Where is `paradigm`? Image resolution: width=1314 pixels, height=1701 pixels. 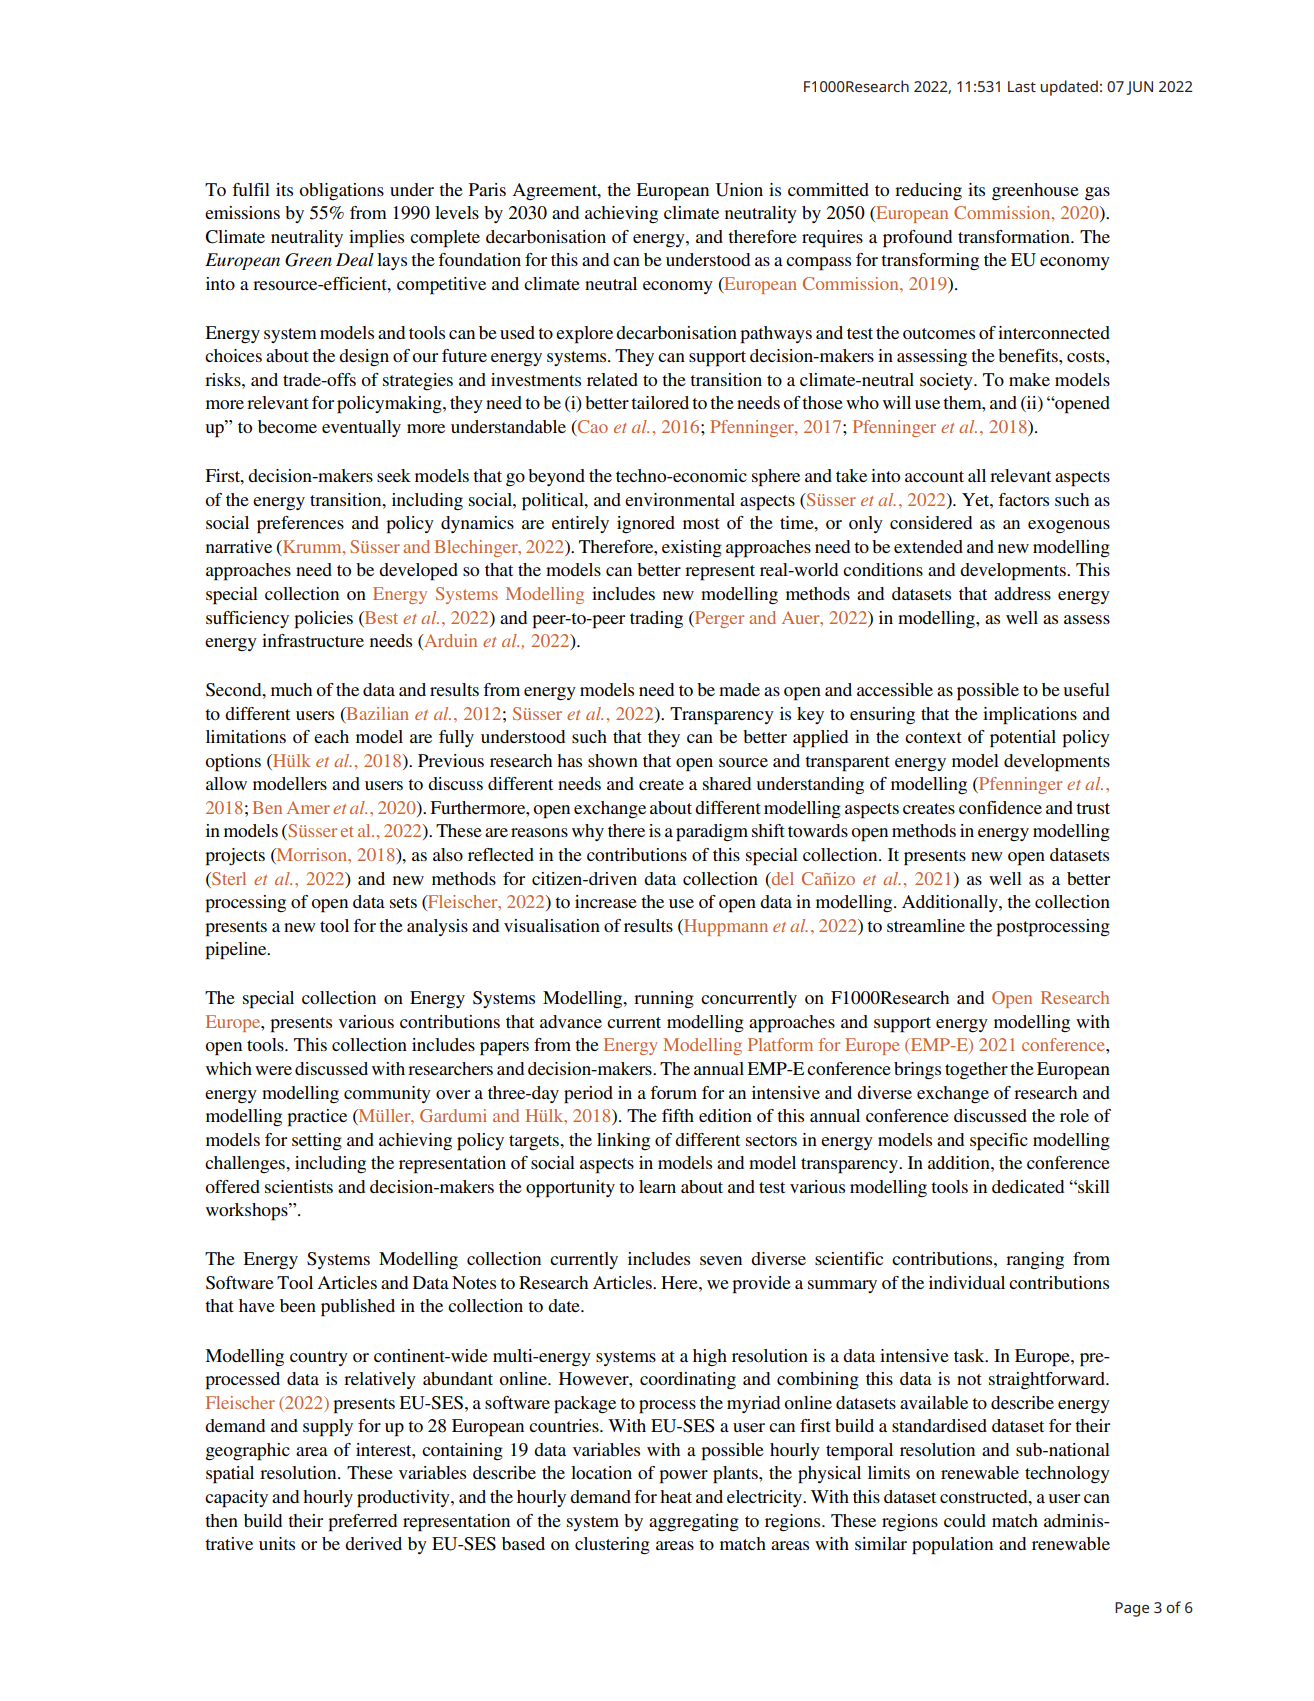
paradigm is located at coordinates (712, 833).
